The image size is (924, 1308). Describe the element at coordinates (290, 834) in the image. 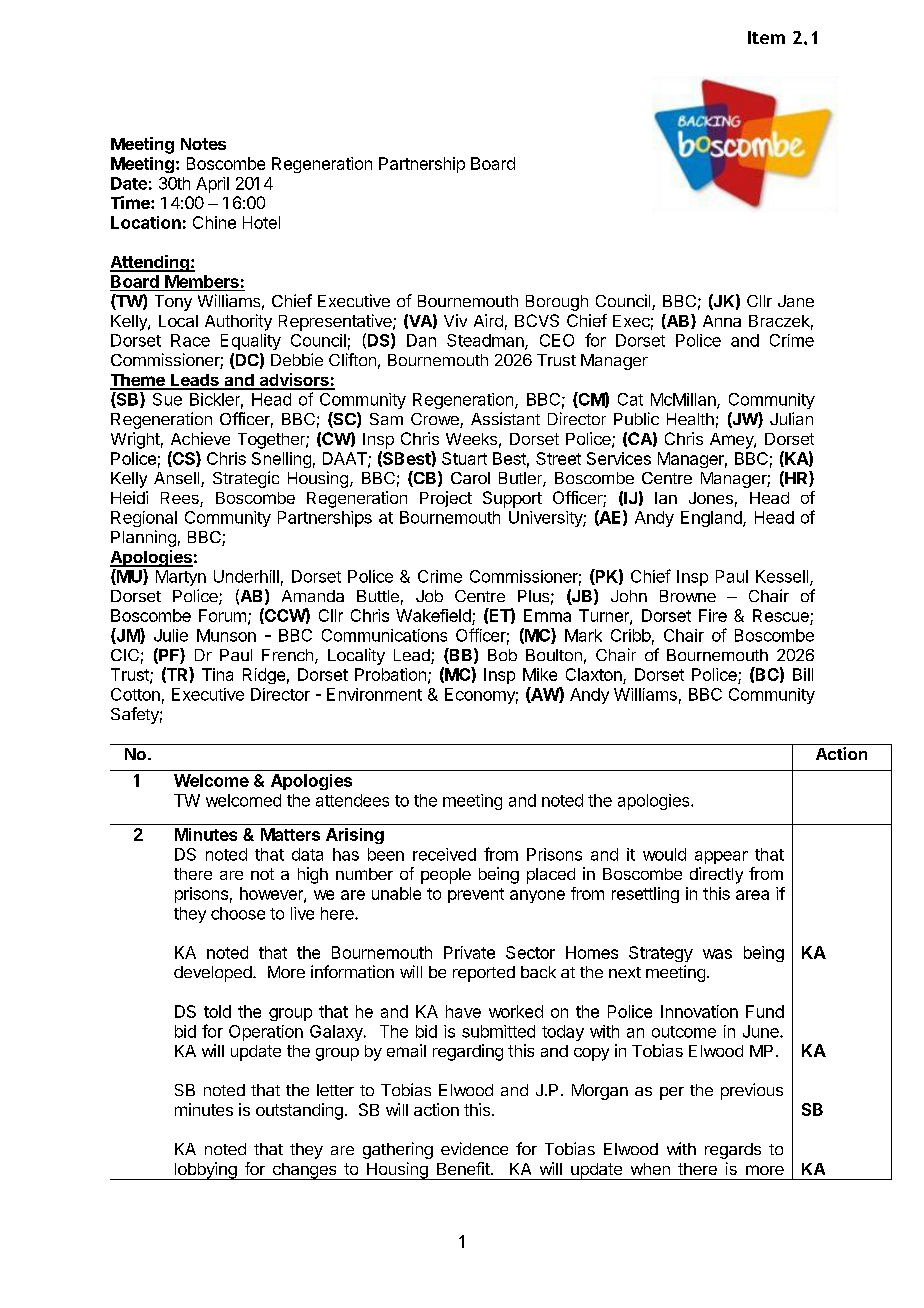

I see `Matters` at that location.
